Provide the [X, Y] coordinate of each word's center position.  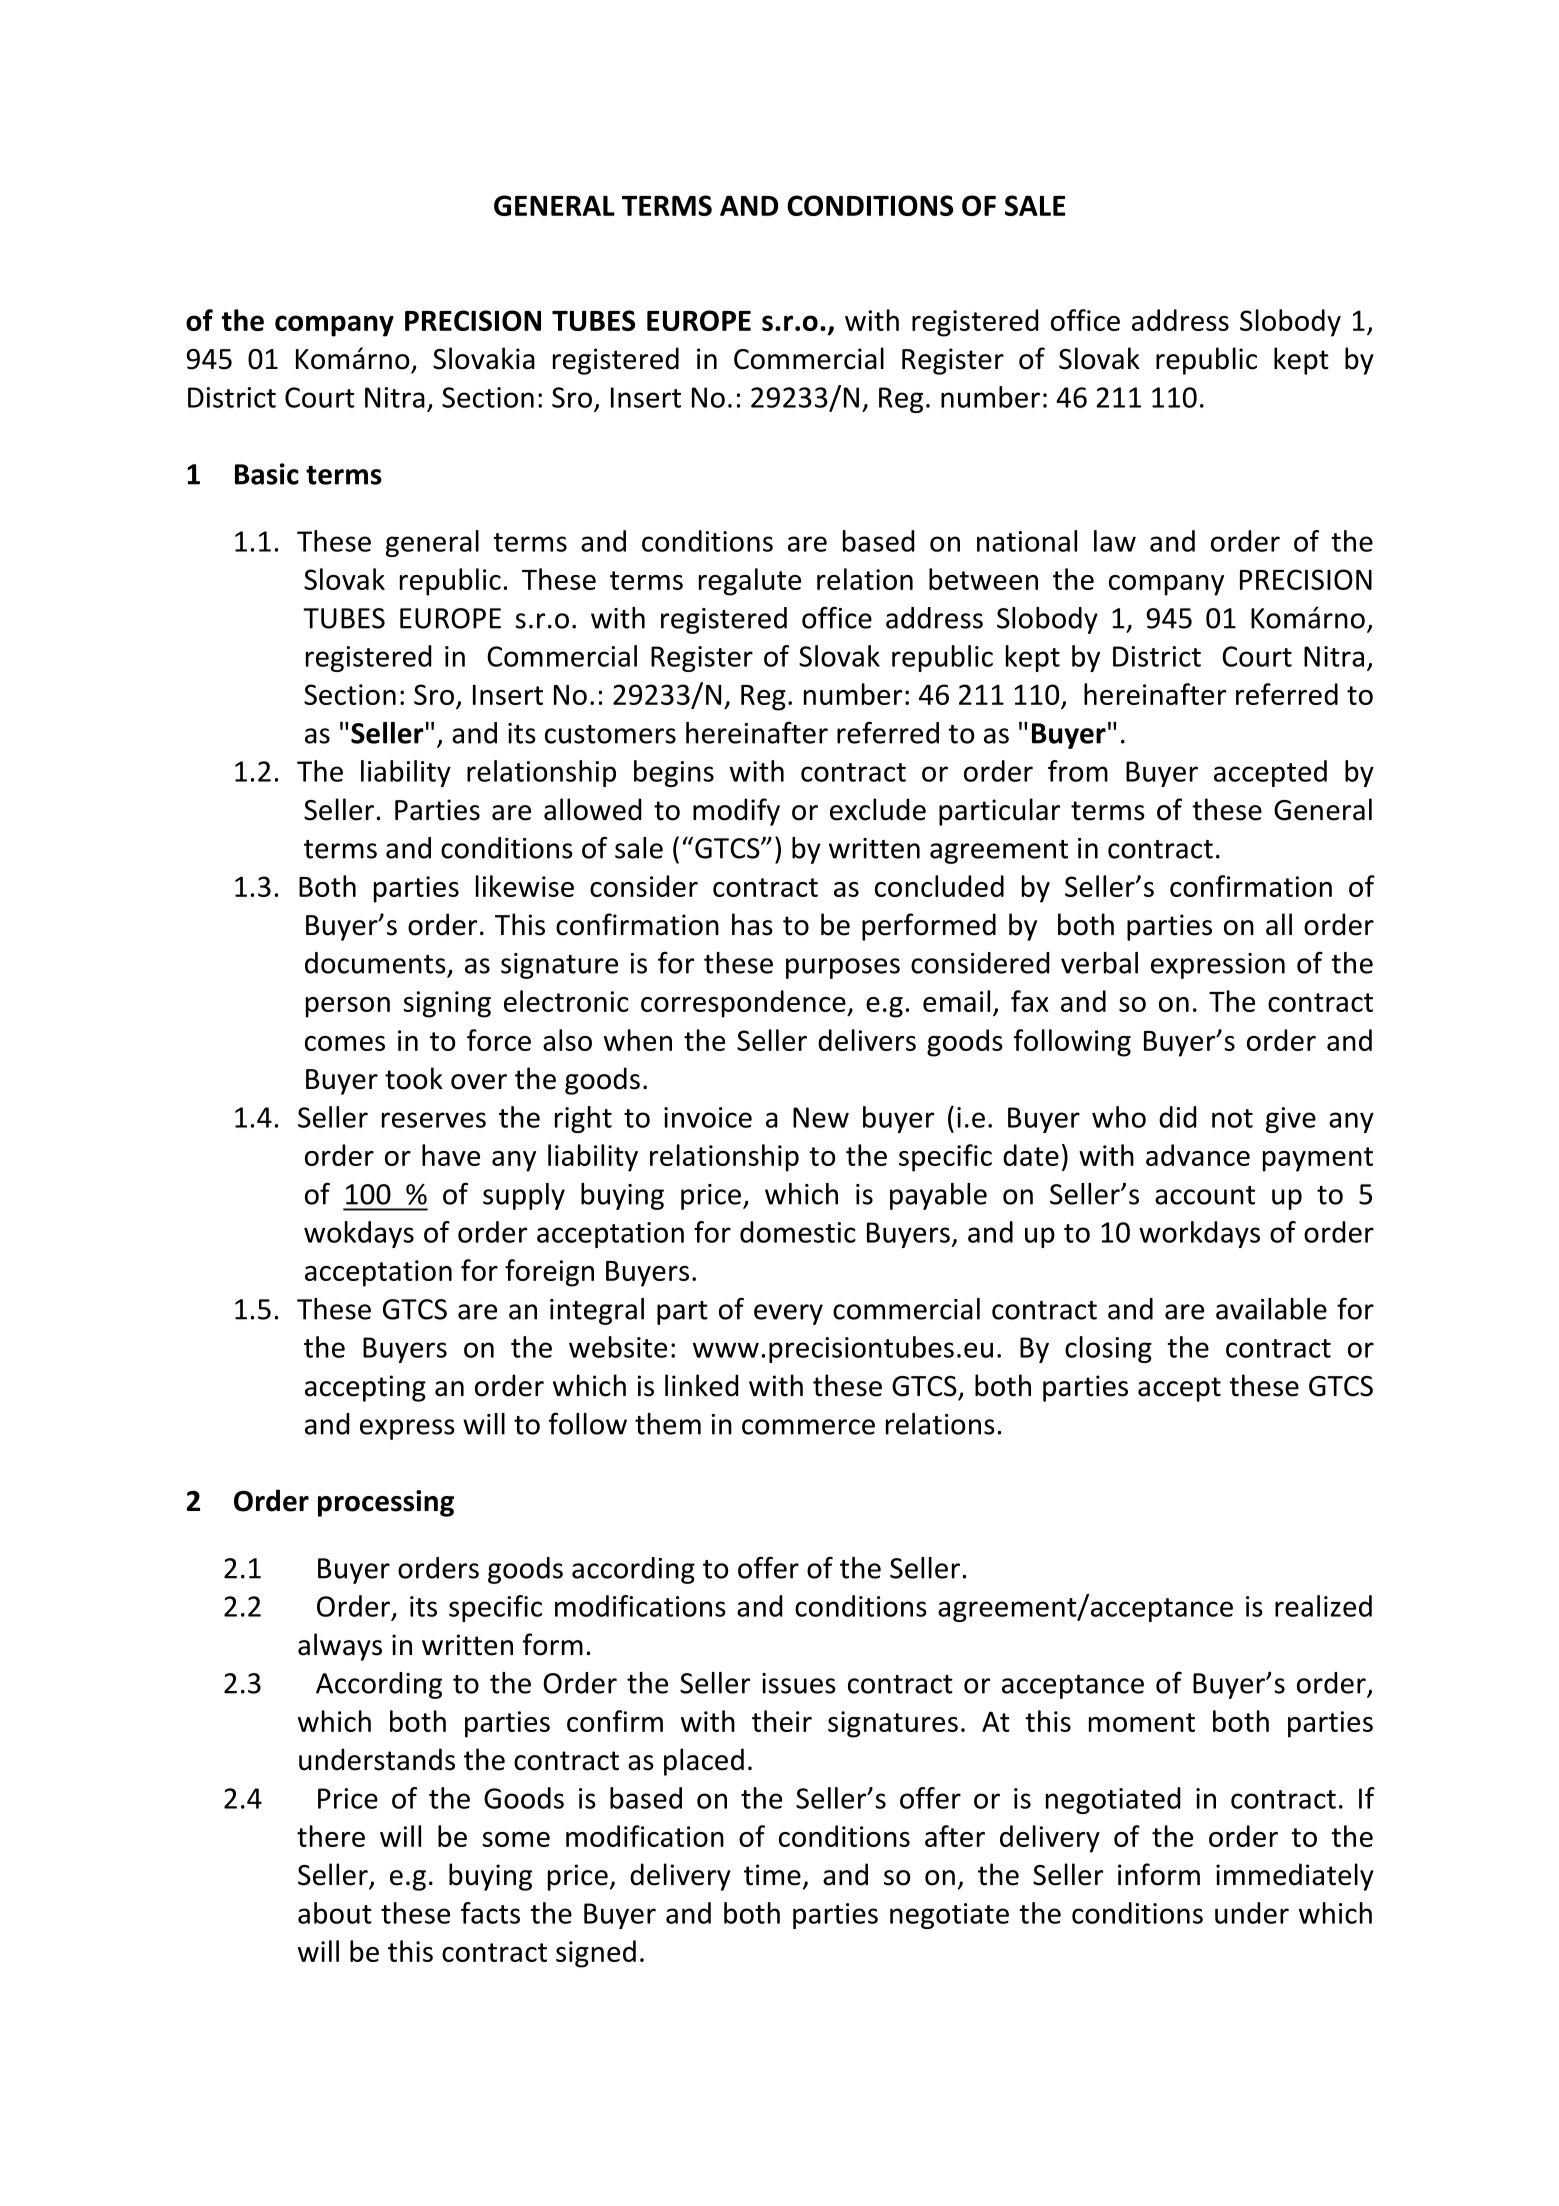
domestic [798, 1232]
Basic [267, 474]
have [451, 1155]
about [335, 1913]
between [983, 579]
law [1115, 541]
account [1205, 1195]
